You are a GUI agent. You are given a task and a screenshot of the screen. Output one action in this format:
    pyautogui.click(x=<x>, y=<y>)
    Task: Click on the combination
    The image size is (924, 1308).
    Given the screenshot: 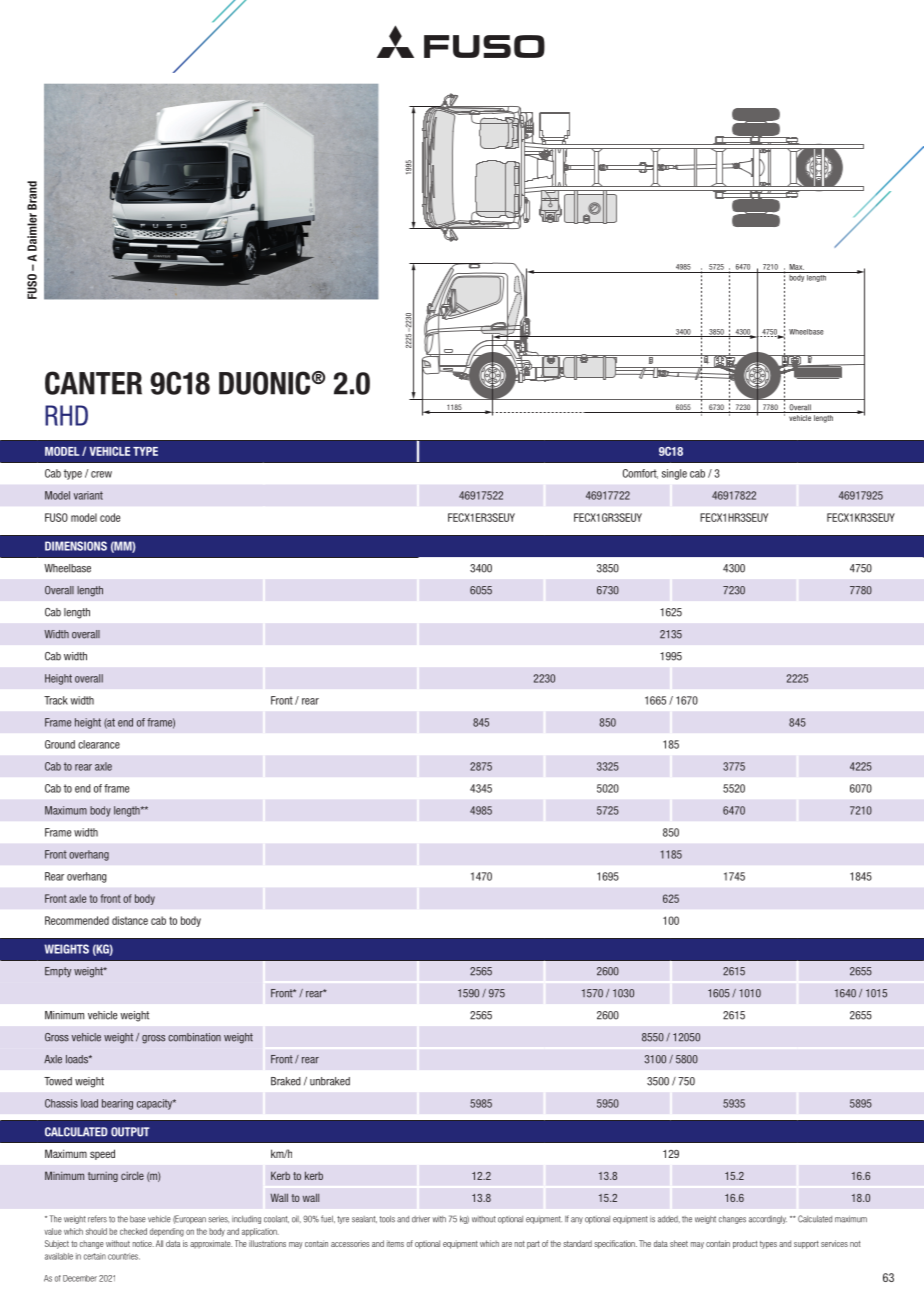 What is the action you would take?
    pyautogui.click(x=194, y=1037)
